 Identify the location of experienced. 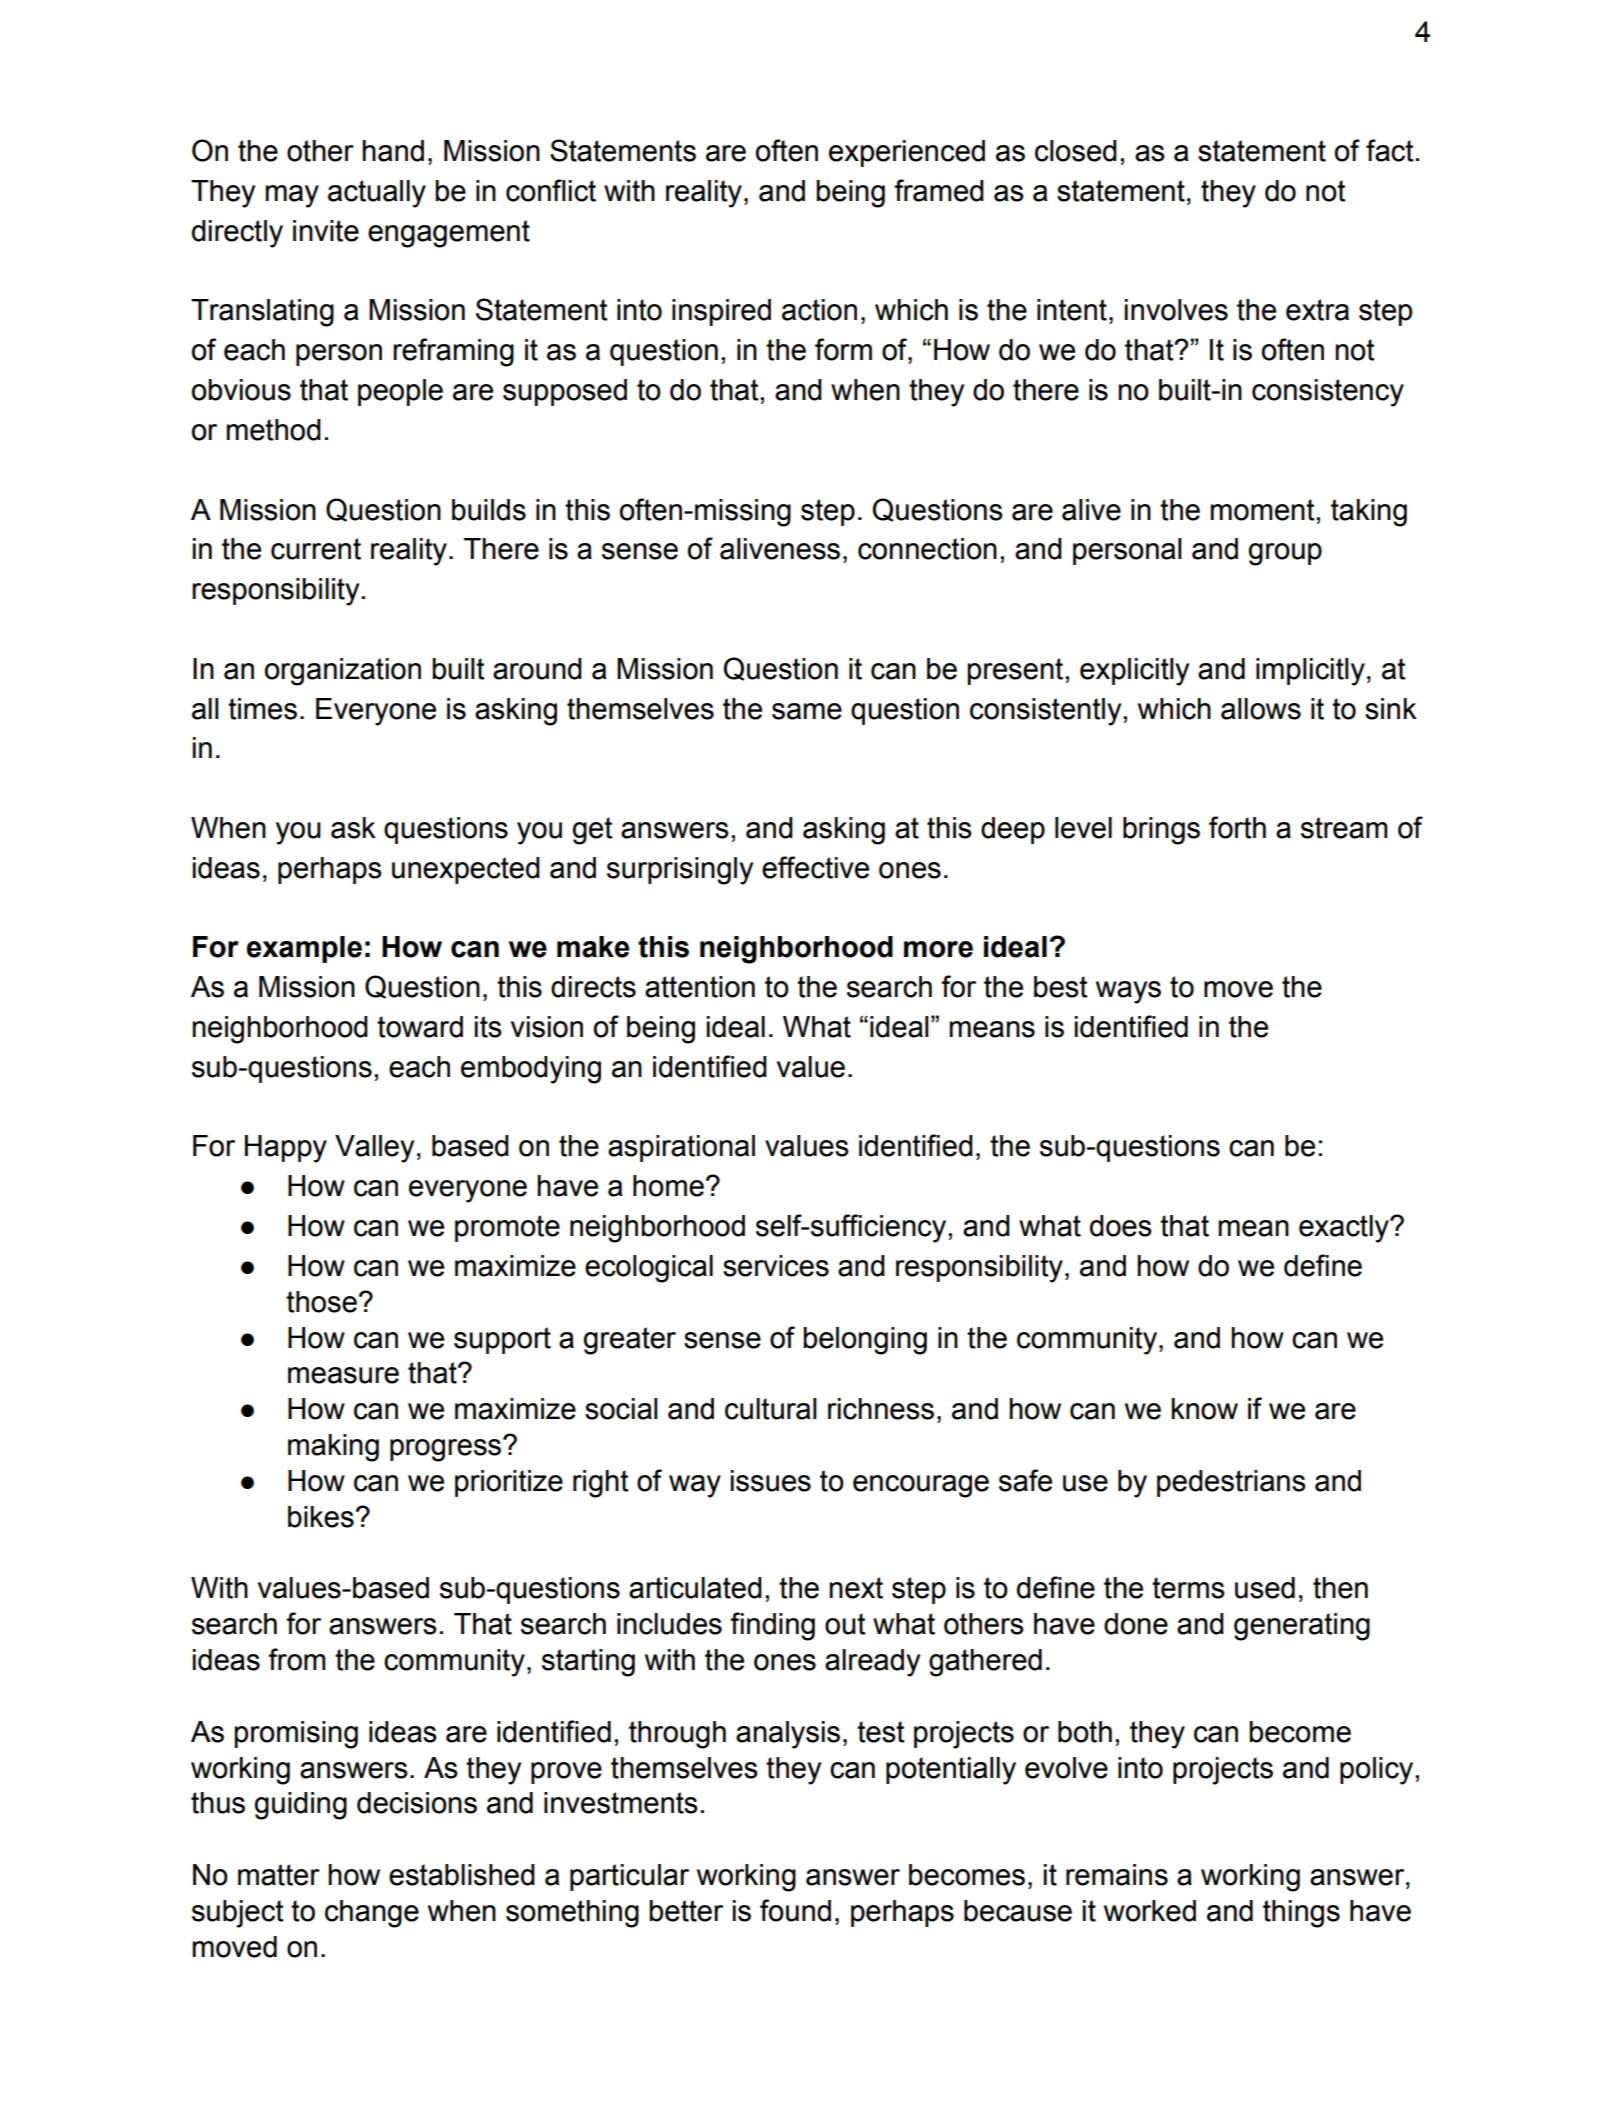
(907, 153).
